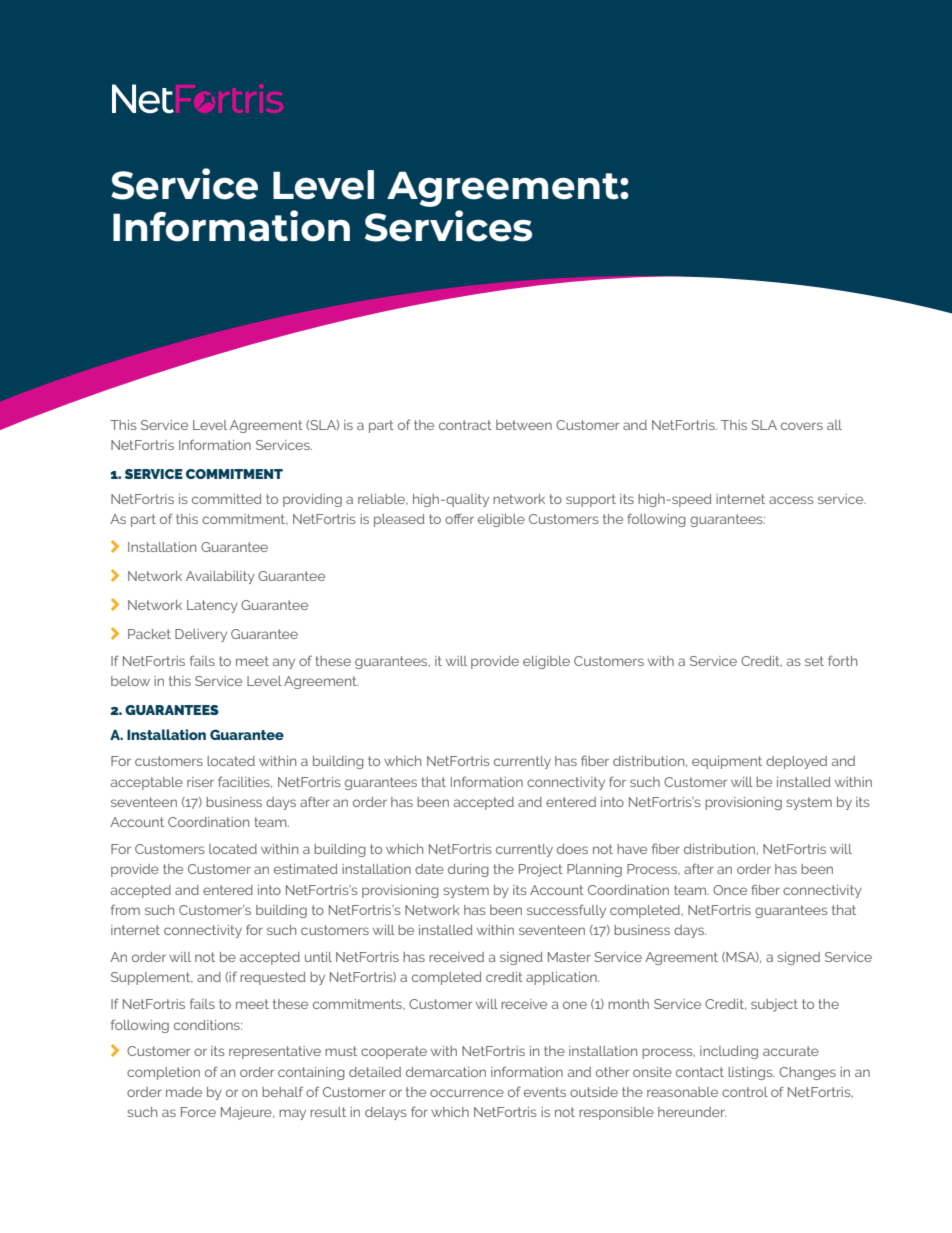  What do you see at coordinates (227, 499) in the screenshot?
I see `committed` at bounding box center [227, 499].
